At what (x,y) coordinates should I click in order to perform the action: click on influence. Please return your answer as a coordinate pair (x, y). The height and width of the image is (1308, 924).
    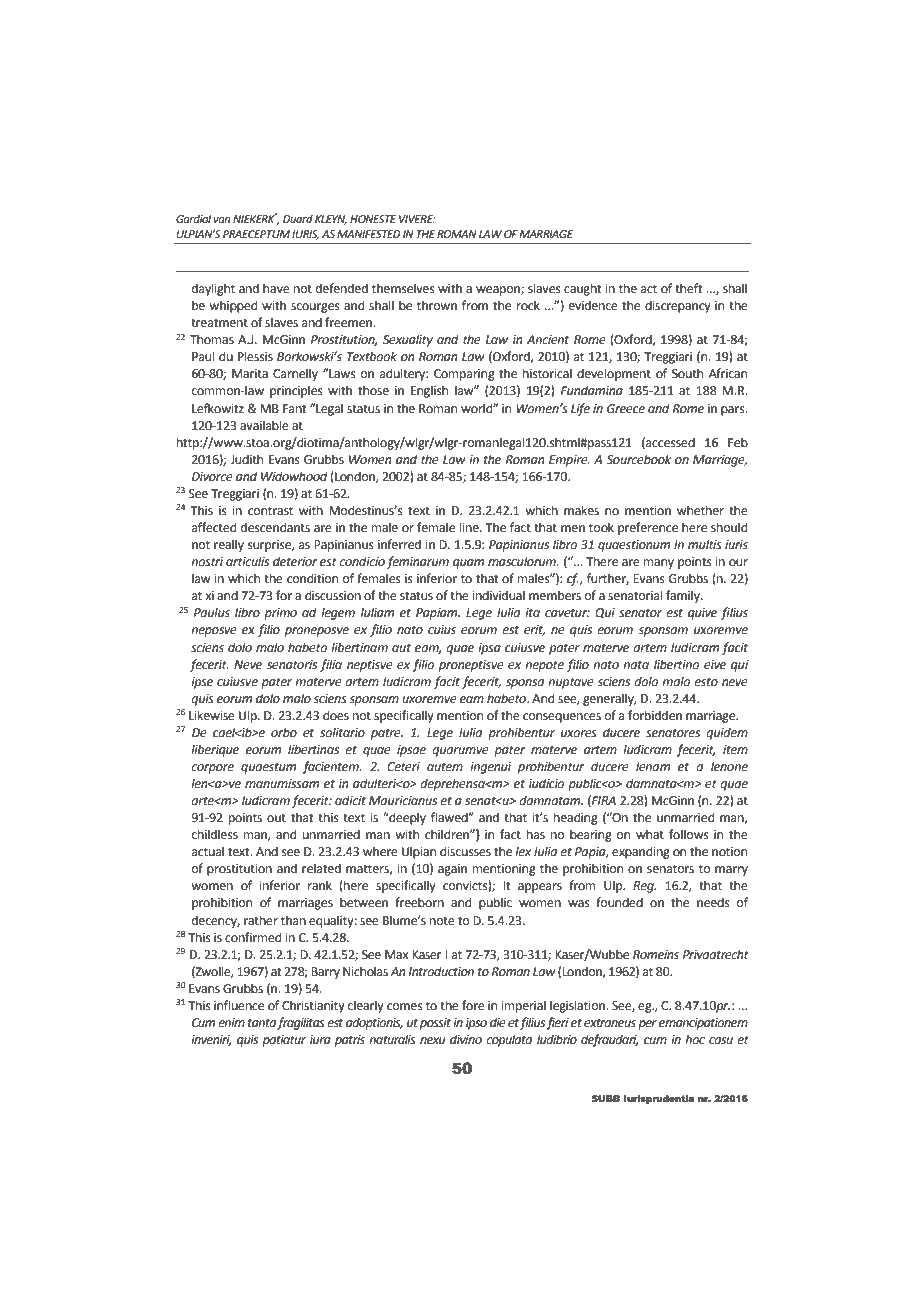
    Looking at the image, I should click on (239, 1005).
